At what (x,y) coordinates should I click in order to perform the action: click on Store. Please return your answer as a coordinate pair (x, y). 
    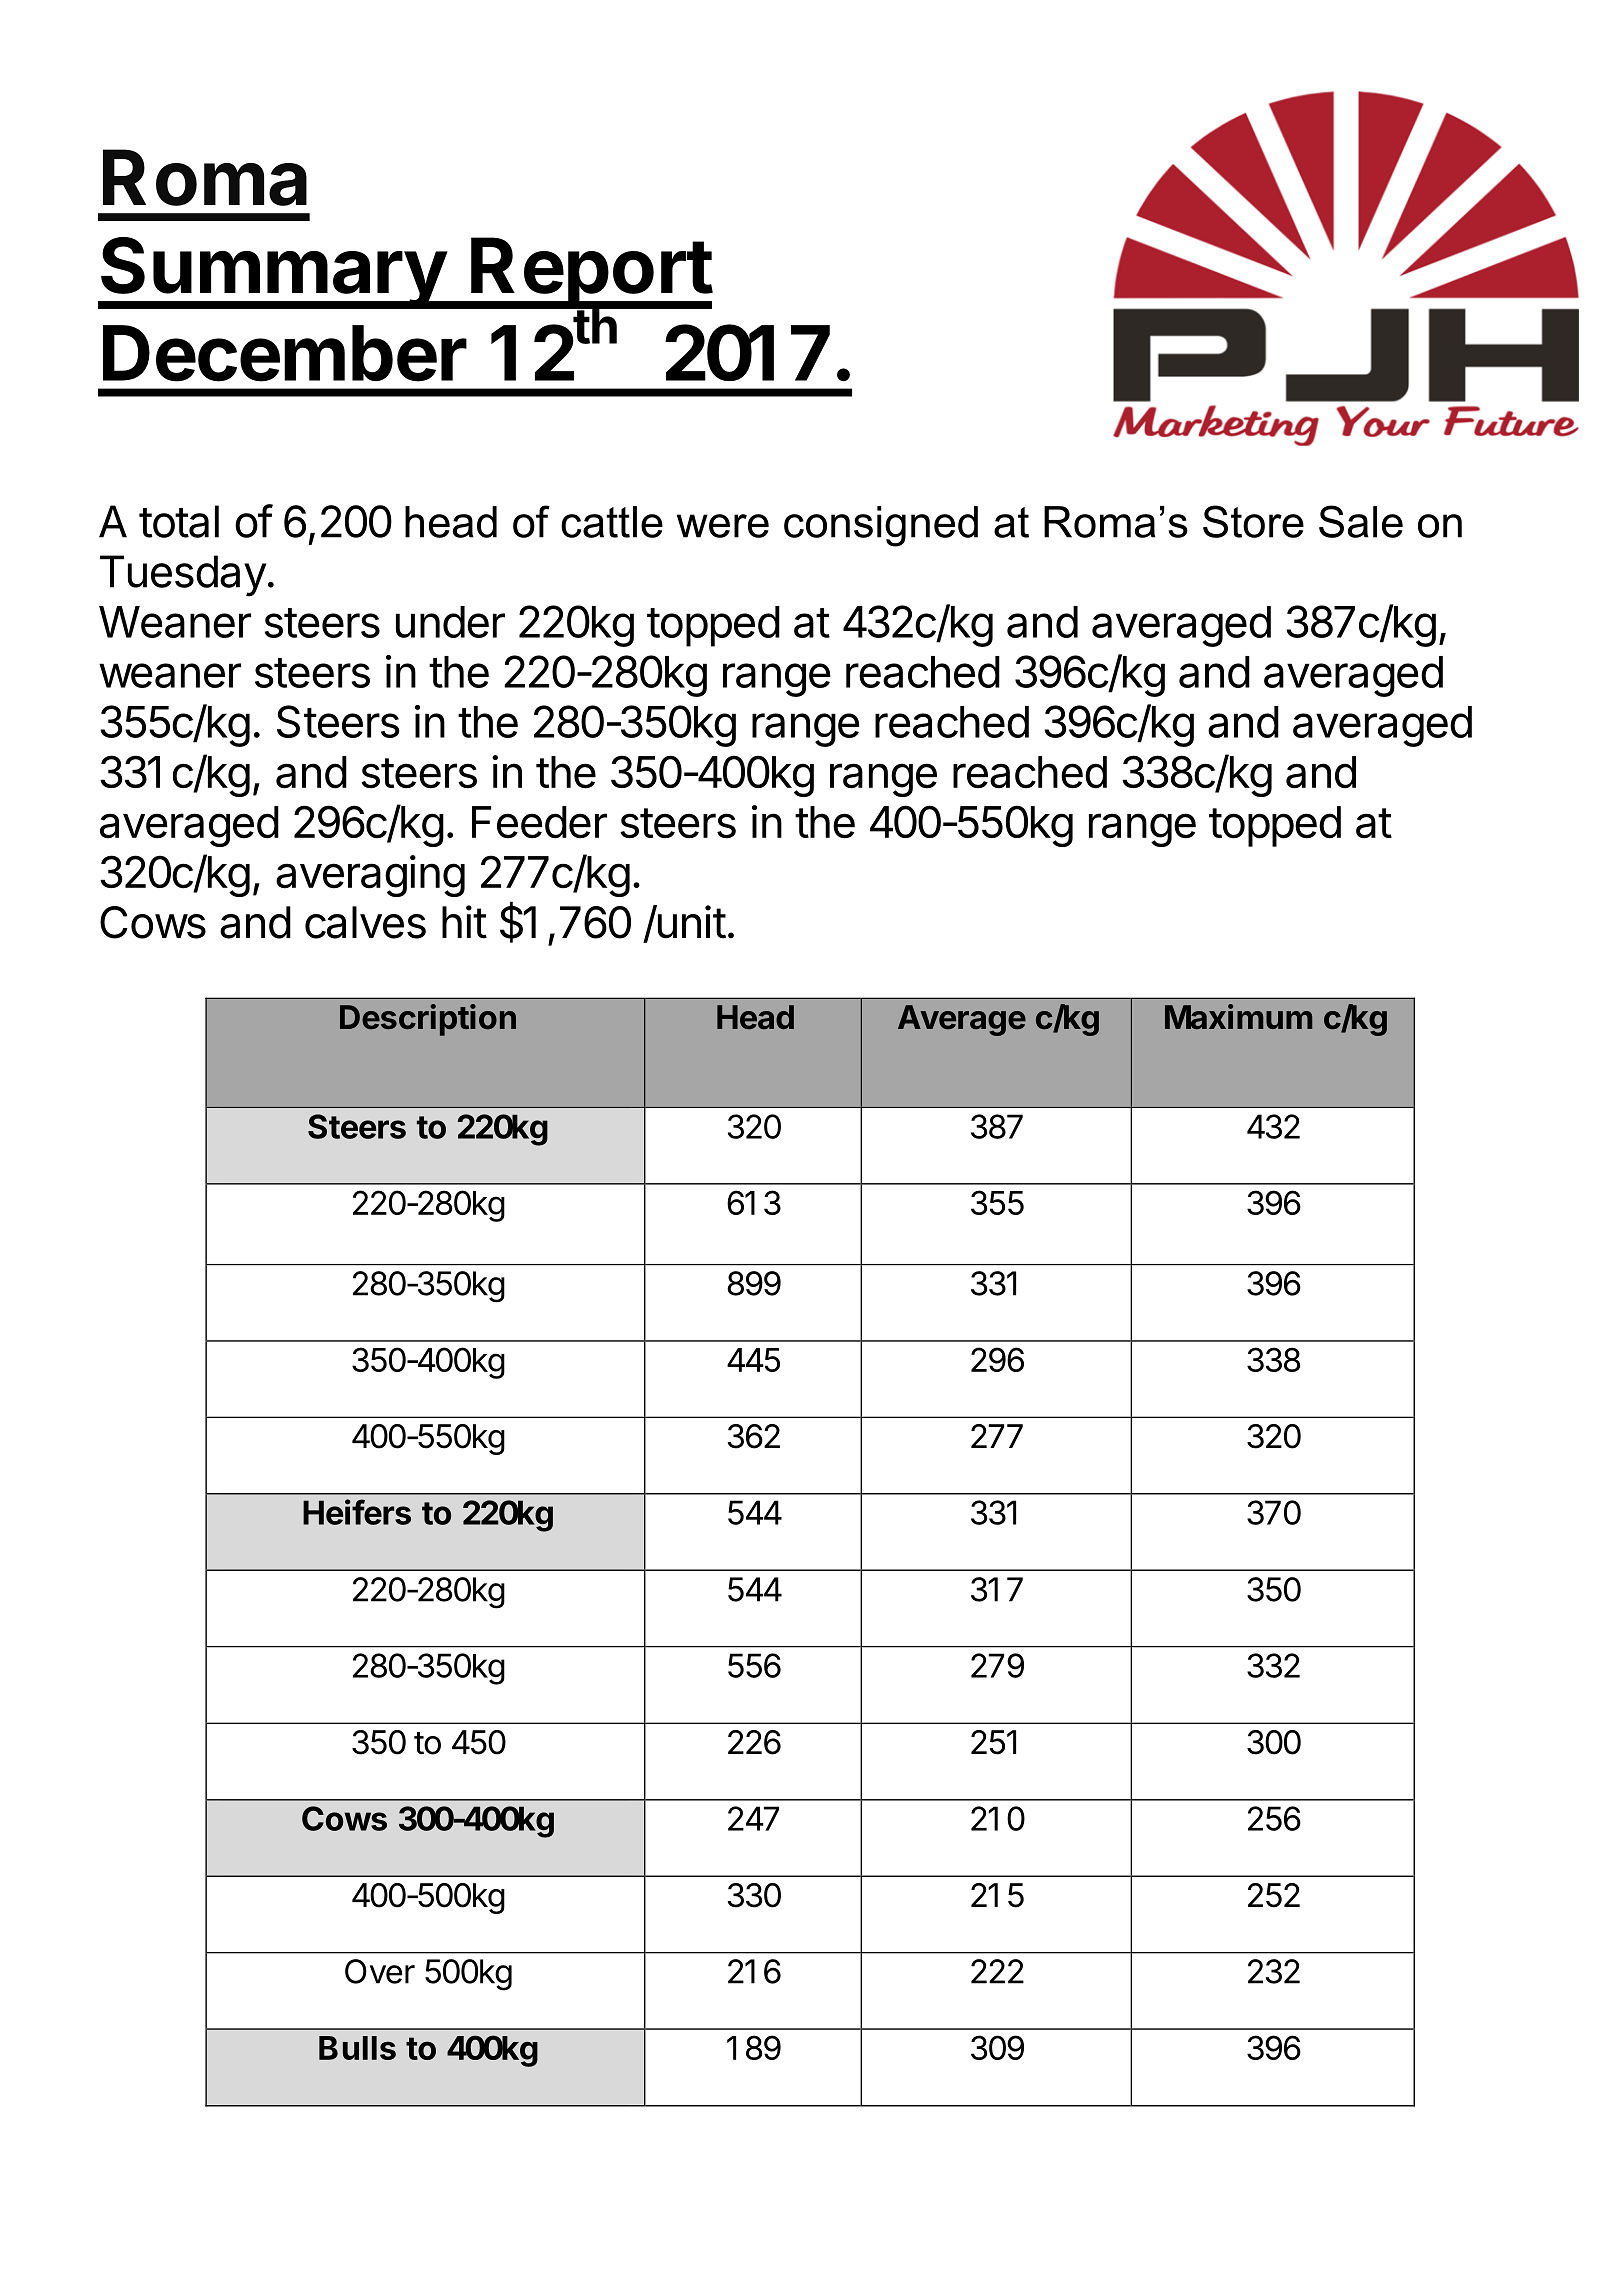
    Looking at the image, I should click on (1253, 521).
